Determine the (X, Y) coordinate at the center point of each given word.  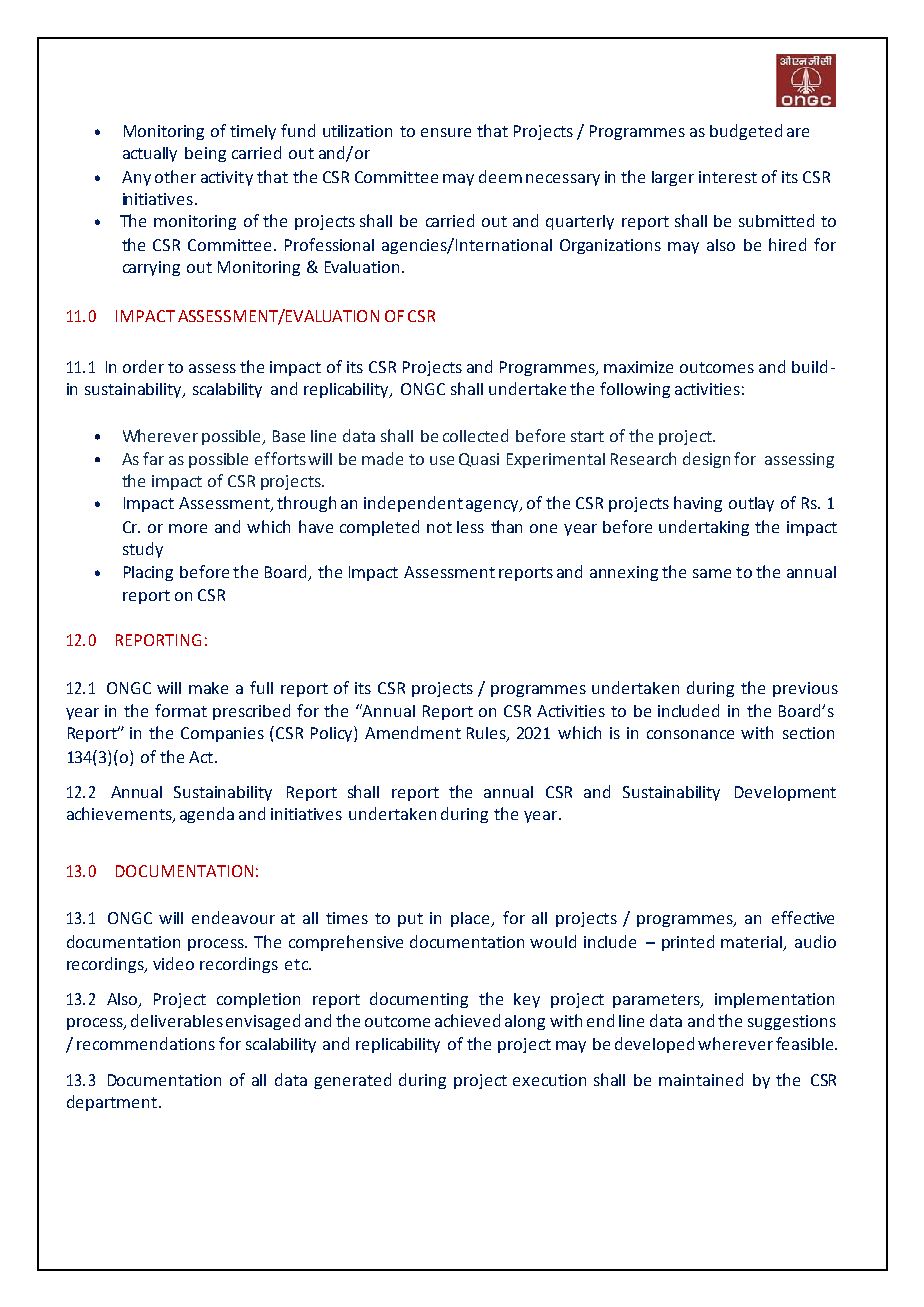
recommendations (146, 1043)
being (205, 154)
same (712, 573)
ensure (446, 132)
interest (728, 177)
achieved (467, 1020)
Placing (148, 573)
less (470, 527)
